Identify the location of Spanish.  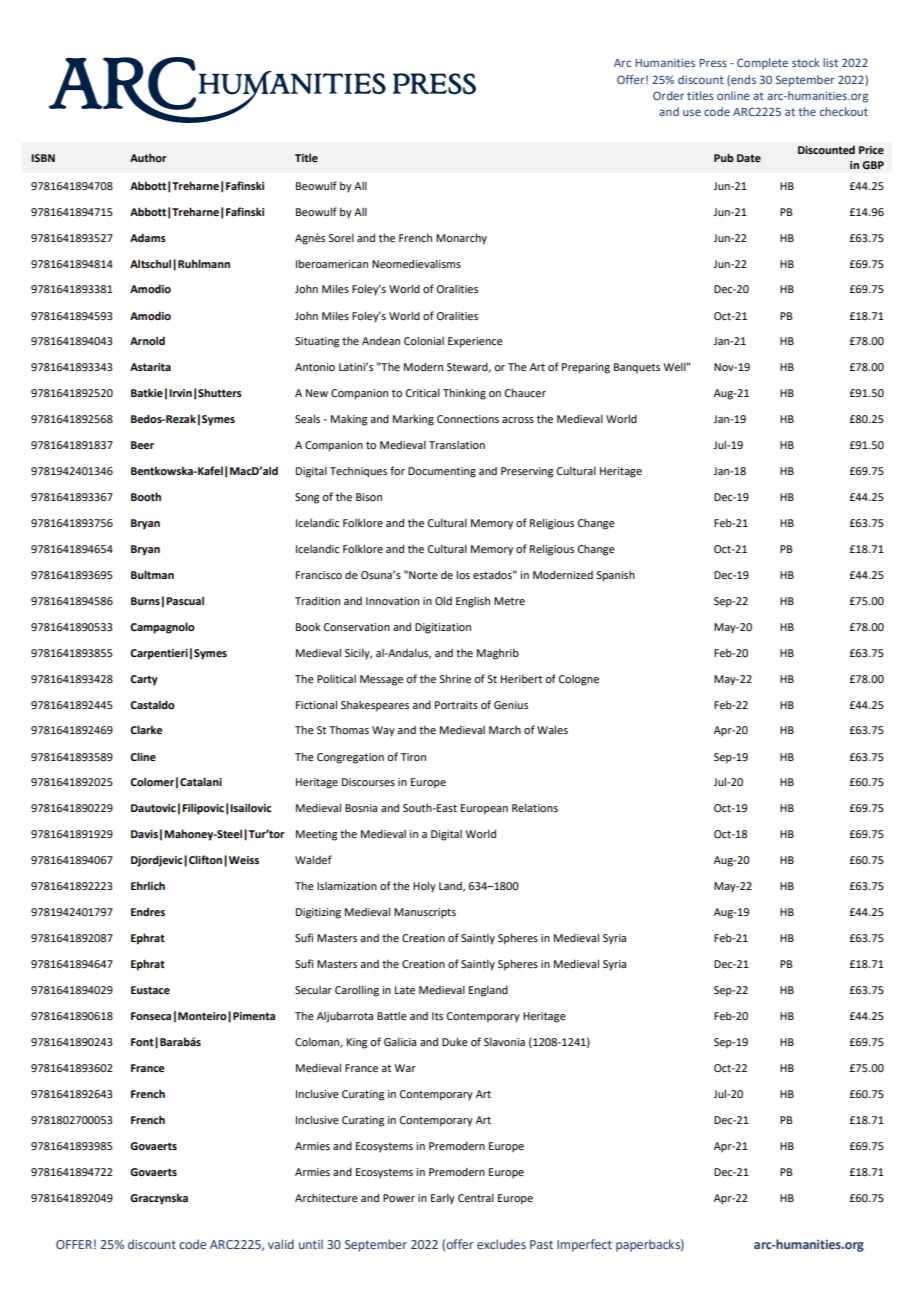
(615, 576).
